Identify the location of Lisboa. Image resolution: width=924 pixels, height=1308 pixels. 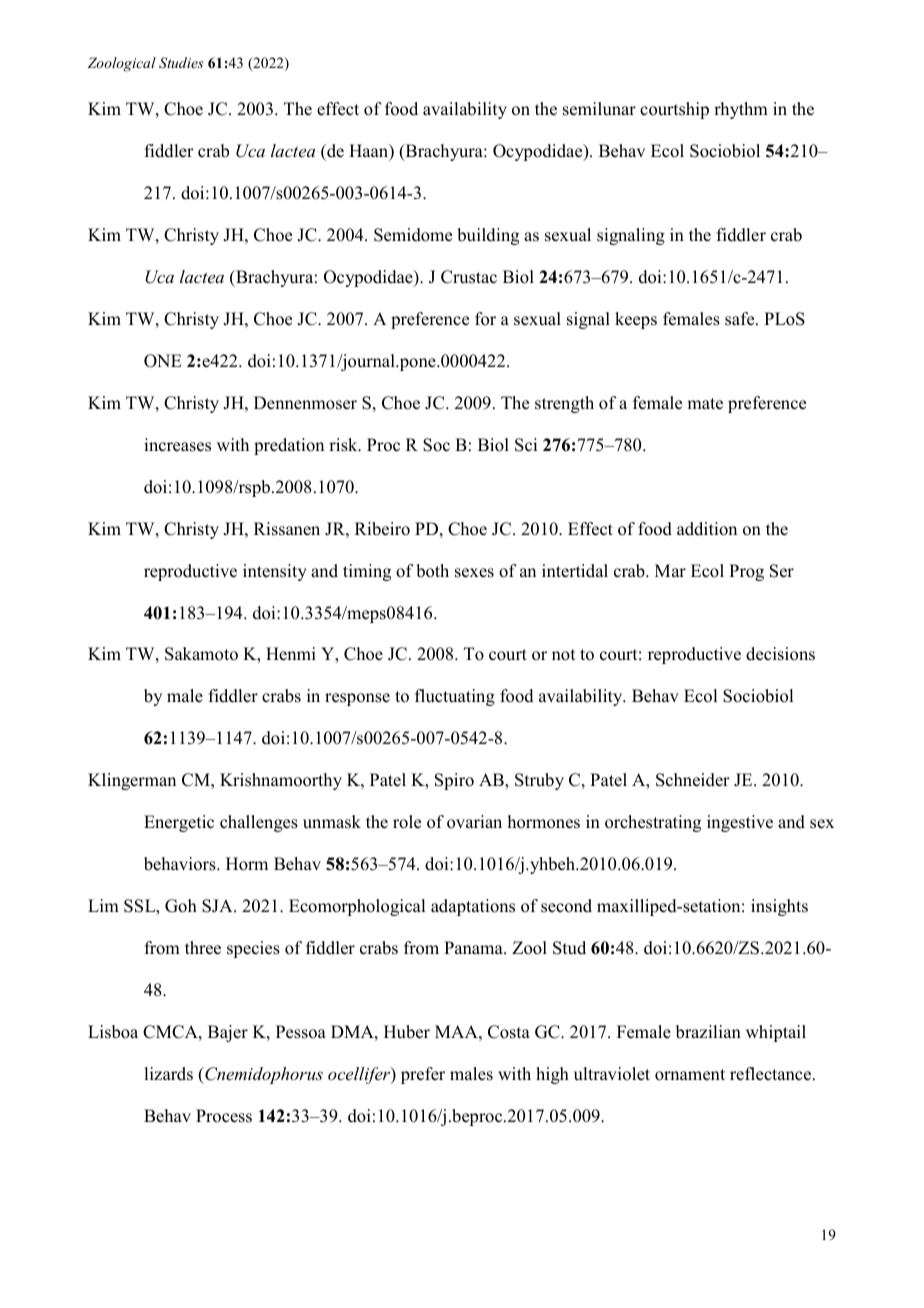
(113, 1032).
